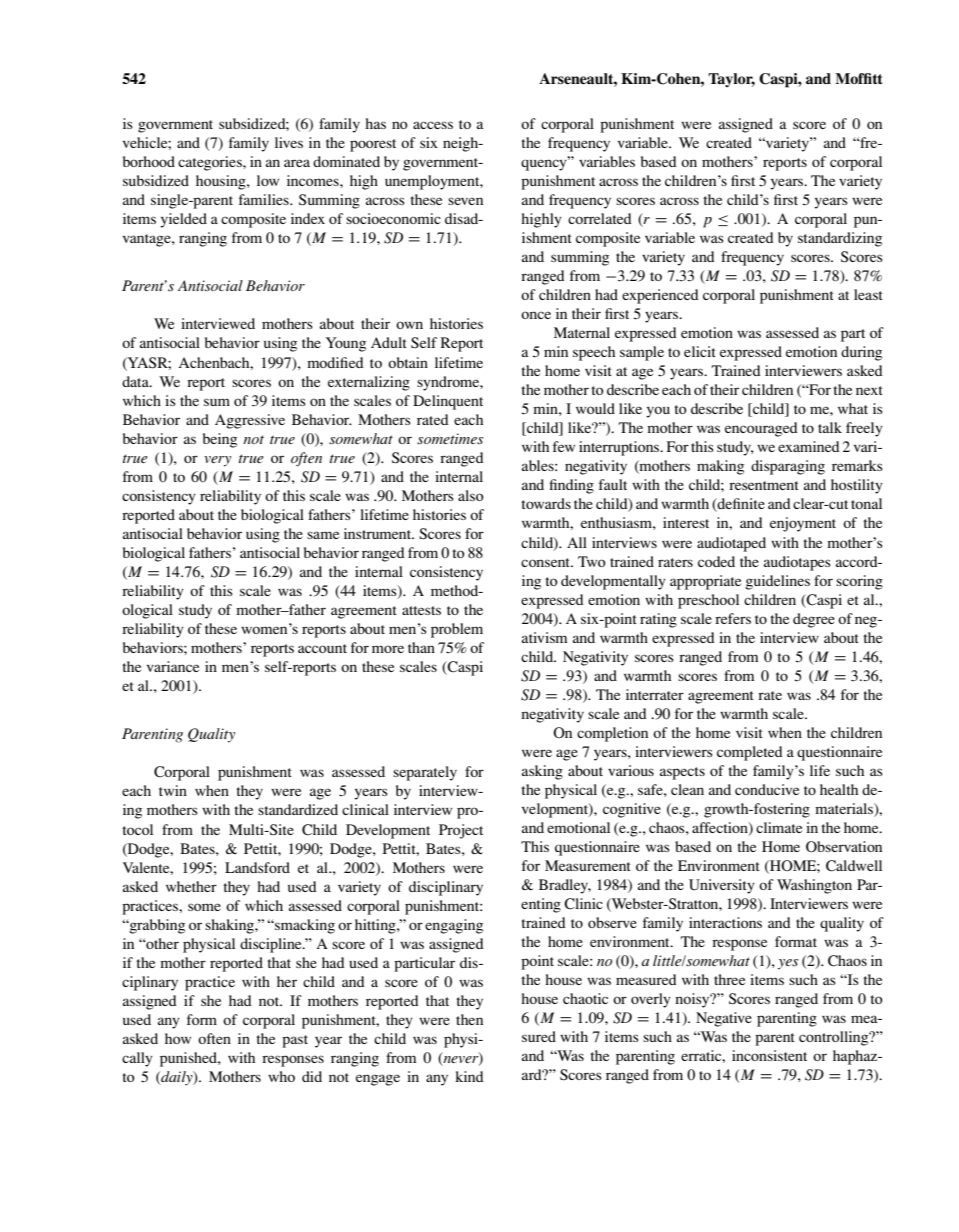 The image size is (959, 1232). I want to click on how, so click(178, 1038).
